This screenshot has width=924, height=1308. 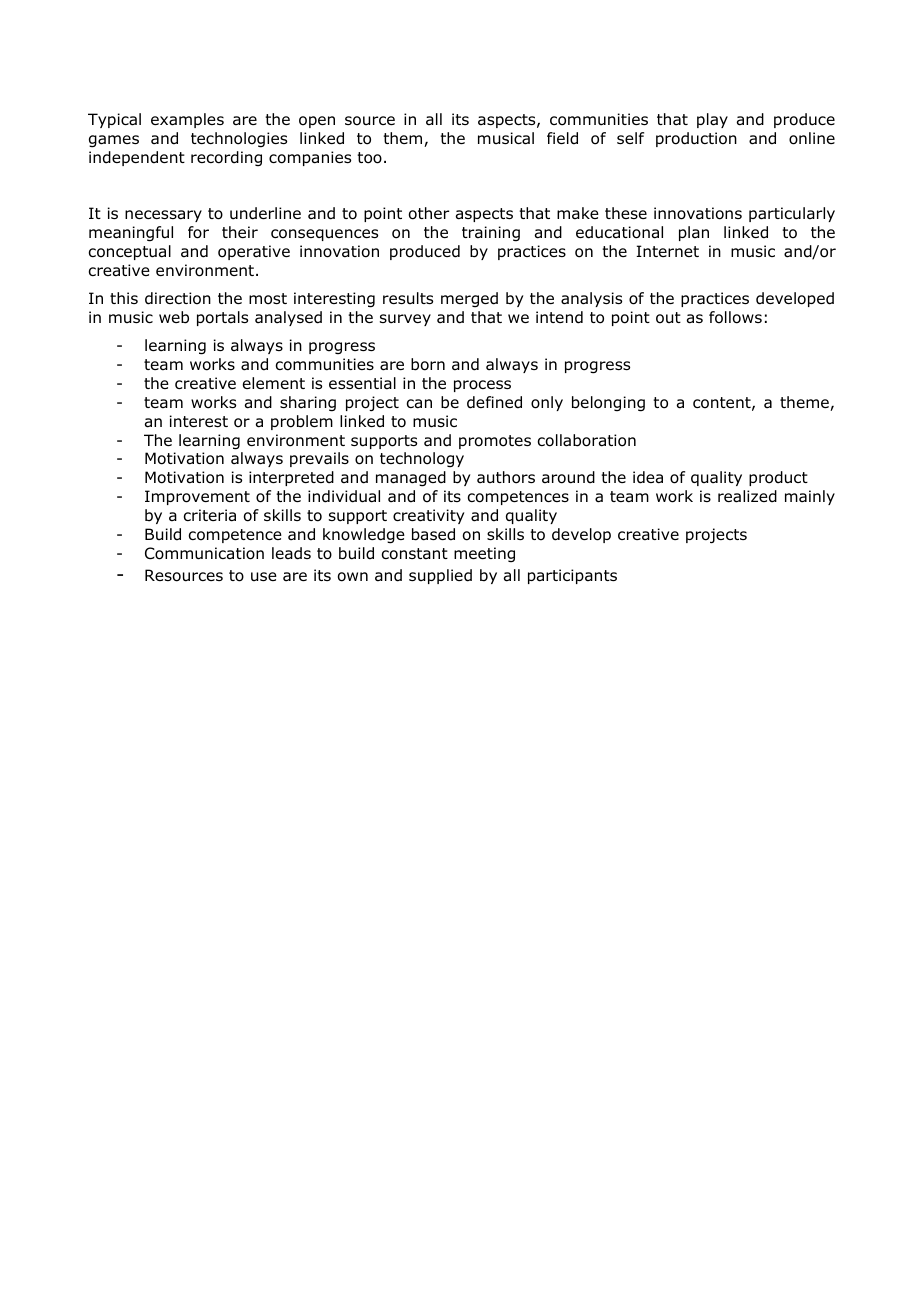 I want to click on problem, so click(x=302, y=422).
